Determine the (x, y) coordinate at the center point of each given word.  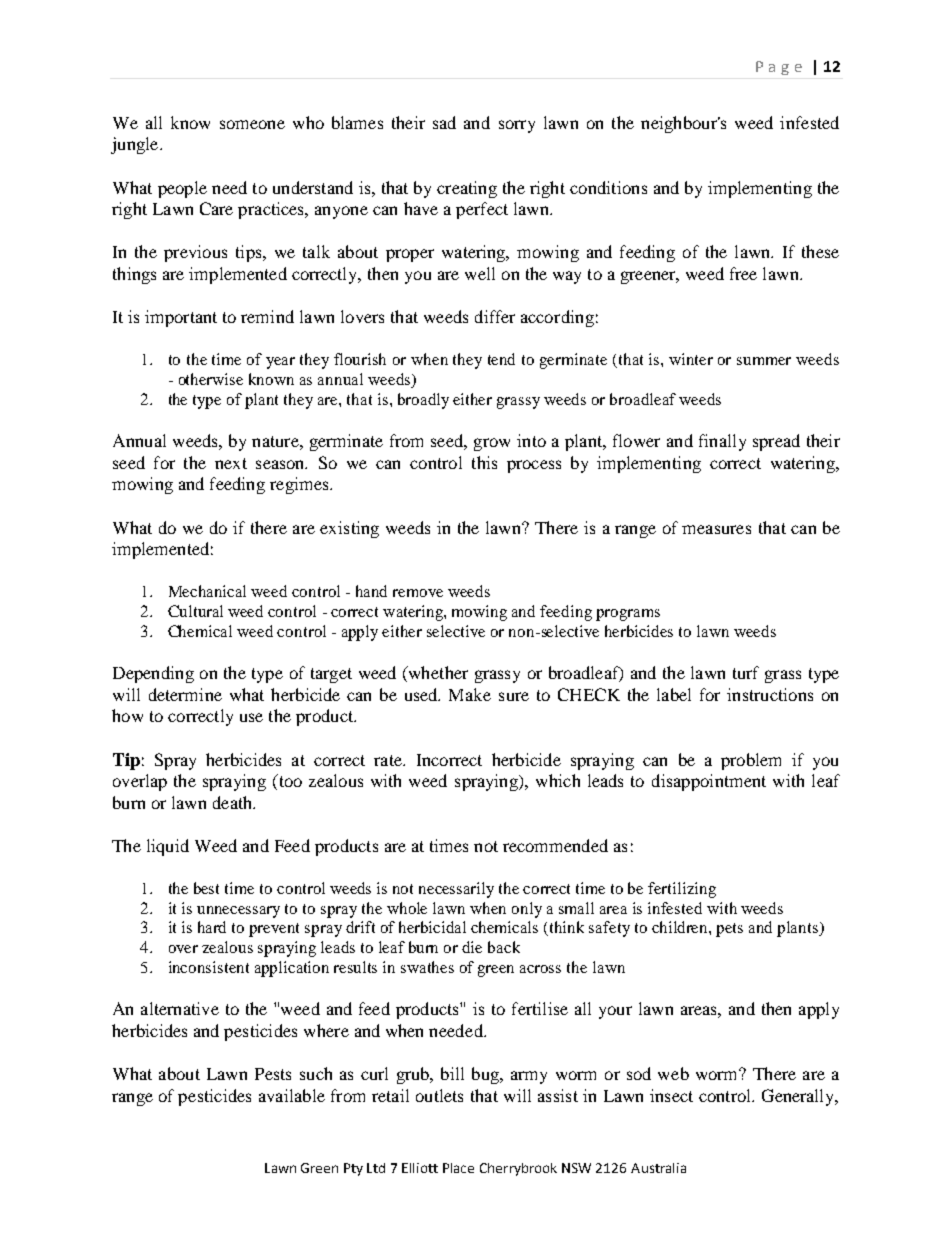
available (292, 1095)
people (182, 189)
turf (746, 672)
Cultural (195, 611)
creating (467, 189)
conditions (608, 187)
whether (437, 674)
